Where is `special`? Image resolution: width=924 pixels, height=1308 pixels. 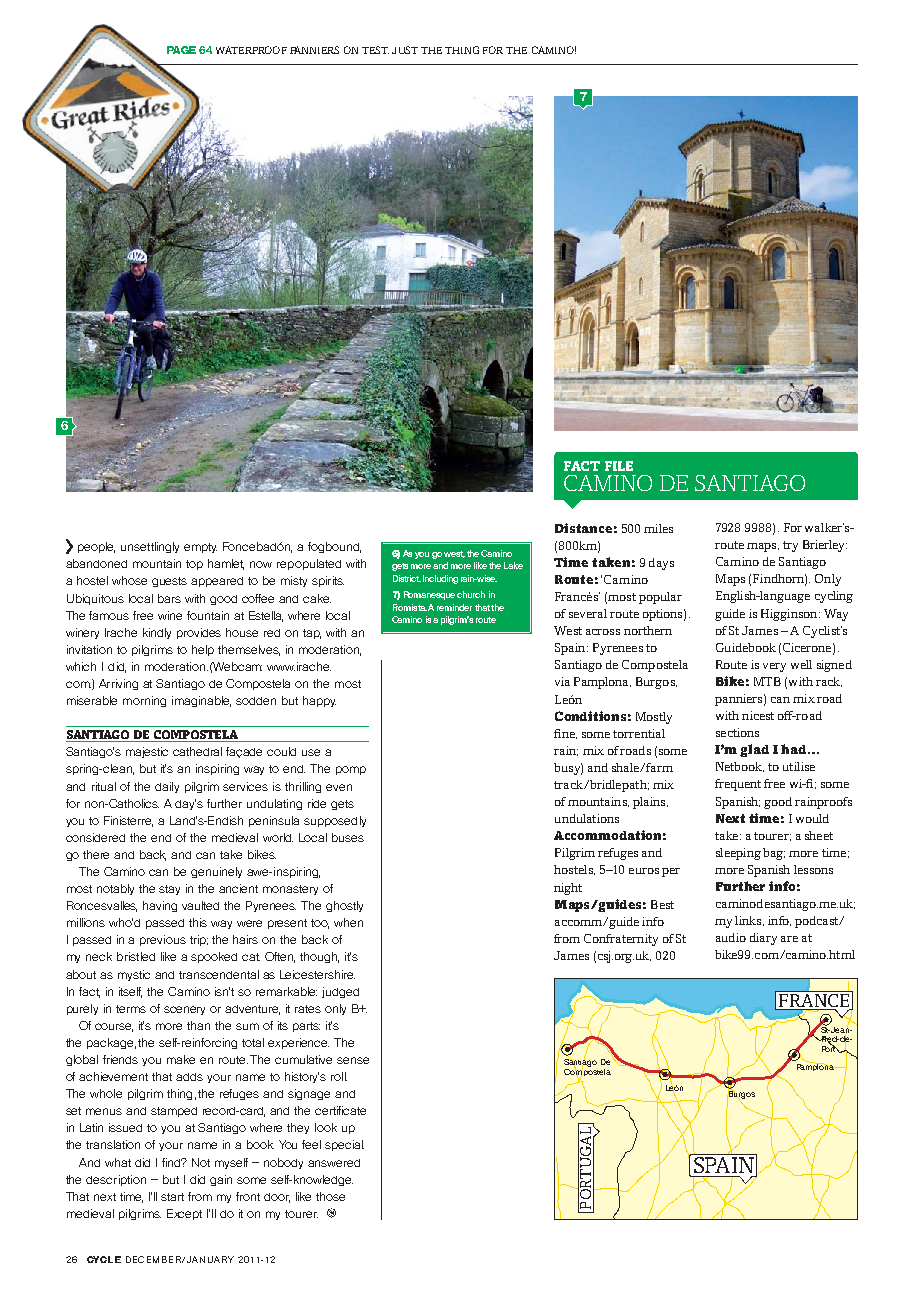
special is located at coordinates (344, 1145).
